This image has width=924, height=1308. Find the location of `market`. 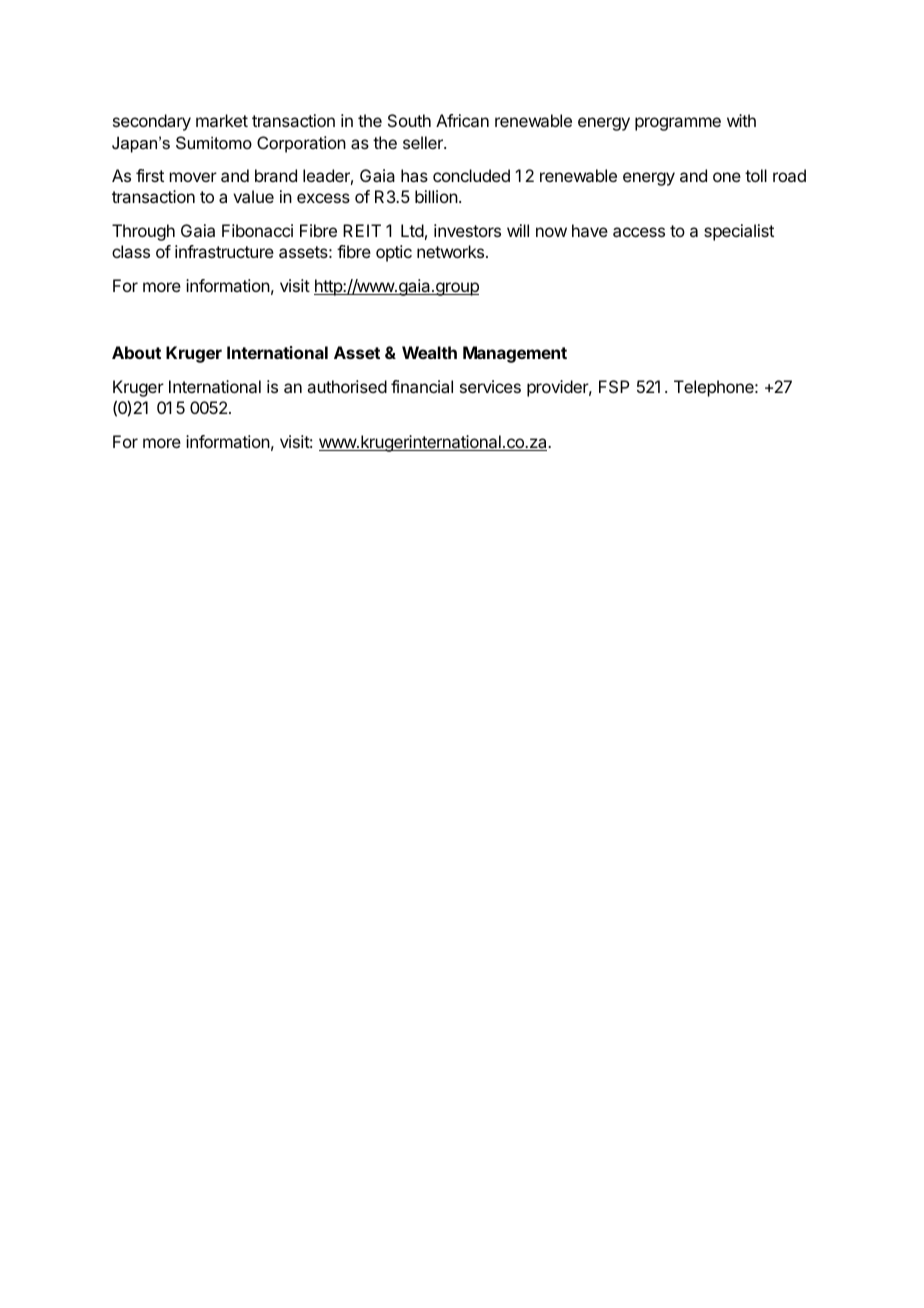

market is located at coordinates (222, 120).
